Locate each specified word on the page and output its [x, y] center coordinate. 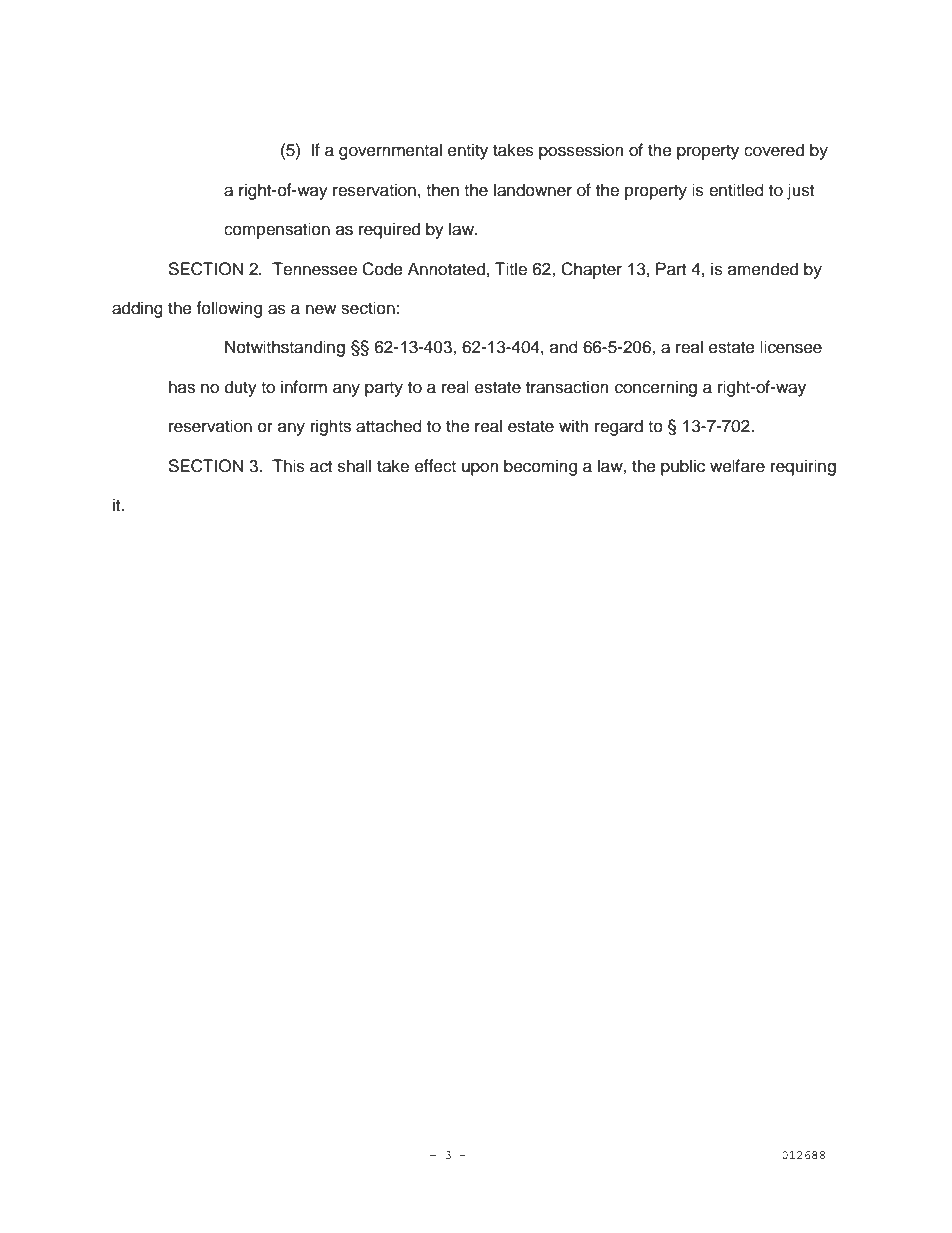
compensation [277, 230]
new [321, 309]
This [288, 466]
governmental [390, 151]
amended [763, 269]
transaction [567, 387]
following [229, 309]
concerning [656, 388]
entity [468, 151]
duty [241, 388]
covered [774, 150]
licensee [791, 347]
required [389, 230]
